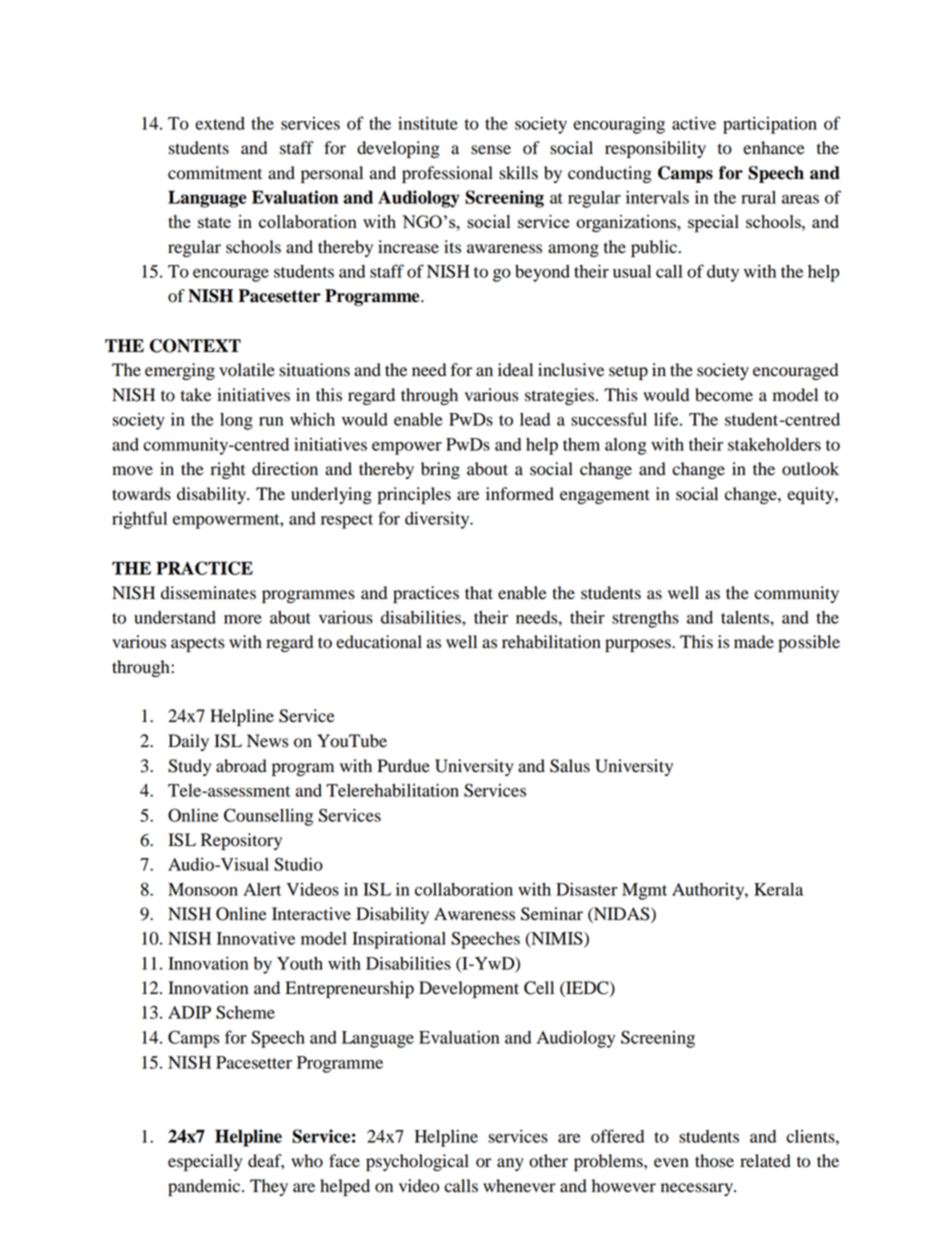 Image resolution: width=952 pixels, height=1233 pixels. I want to click on Purdue, so click(403, 766).
